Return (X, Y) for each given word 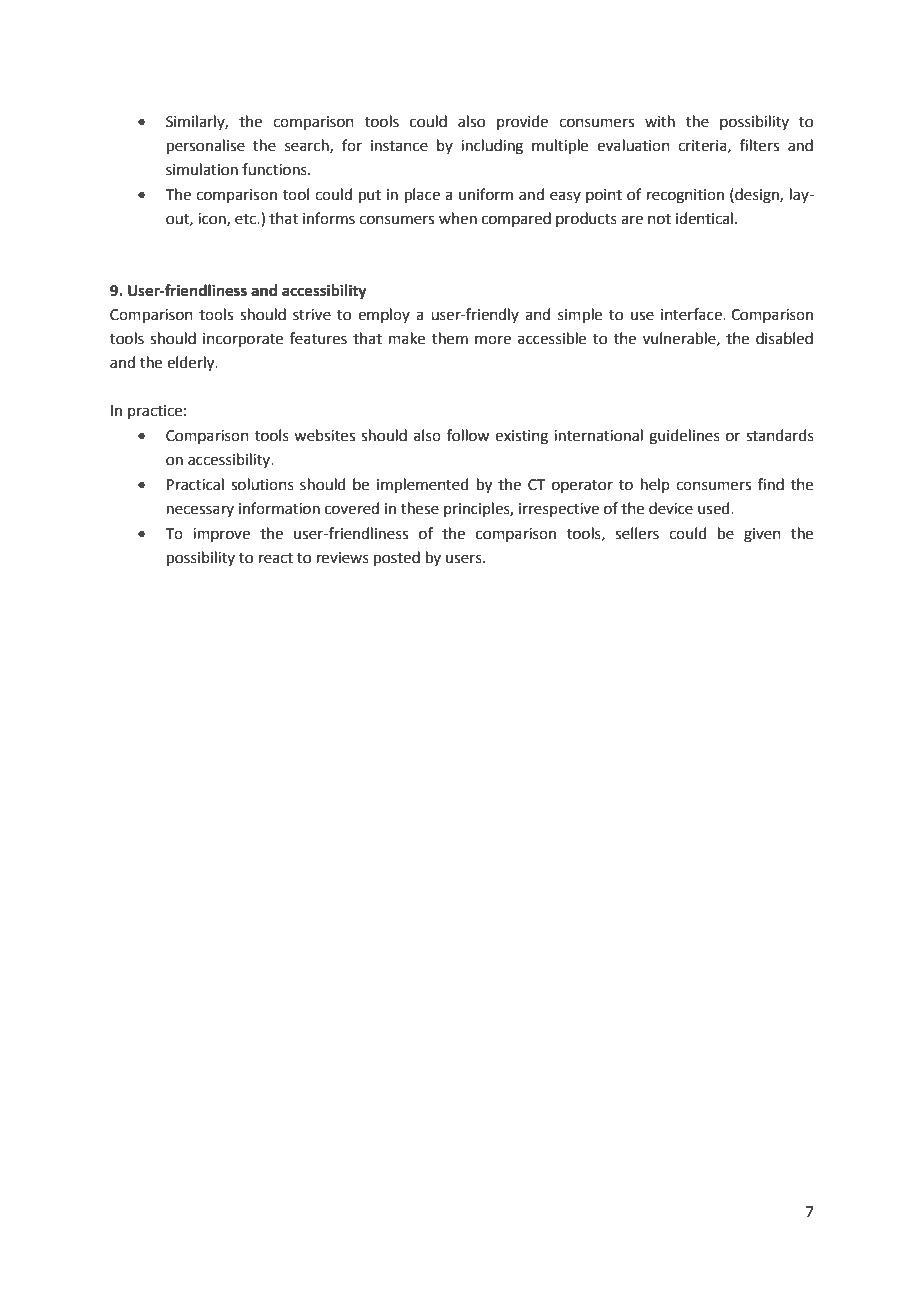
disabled (784, 338)
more (493, 340)
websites (324, 435)
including (492, 147)
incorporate (243, 340)
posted (397, 558)
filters (759, 145)
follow (468, 435)
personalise (206, 146)
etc (246, 219)
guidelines (684, 437)
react (276, 558)
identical (704, 218)
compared (516, 219)
